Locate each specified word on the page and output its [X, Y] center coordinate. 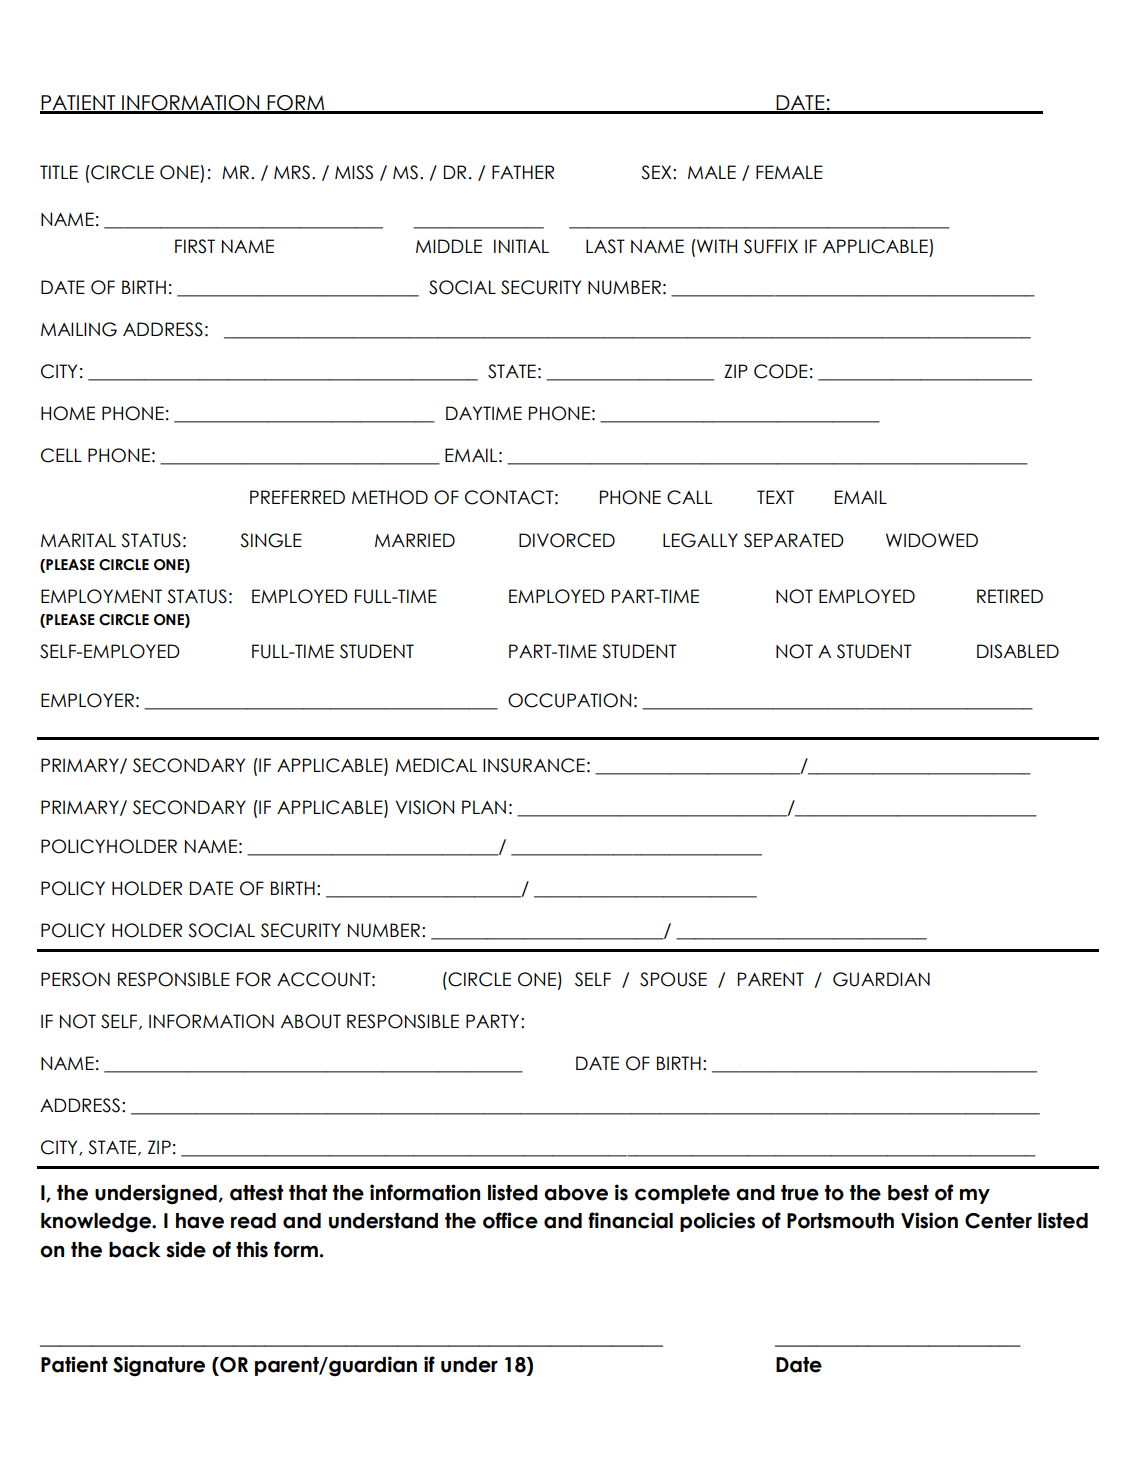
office [510, 1220]
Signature [159, 1366]
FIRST [195, 246]
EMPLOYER [87, 700]
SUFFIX [771, 246]
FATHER [523, 172]
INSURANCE [534, 765]
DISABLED [1018, 651]
